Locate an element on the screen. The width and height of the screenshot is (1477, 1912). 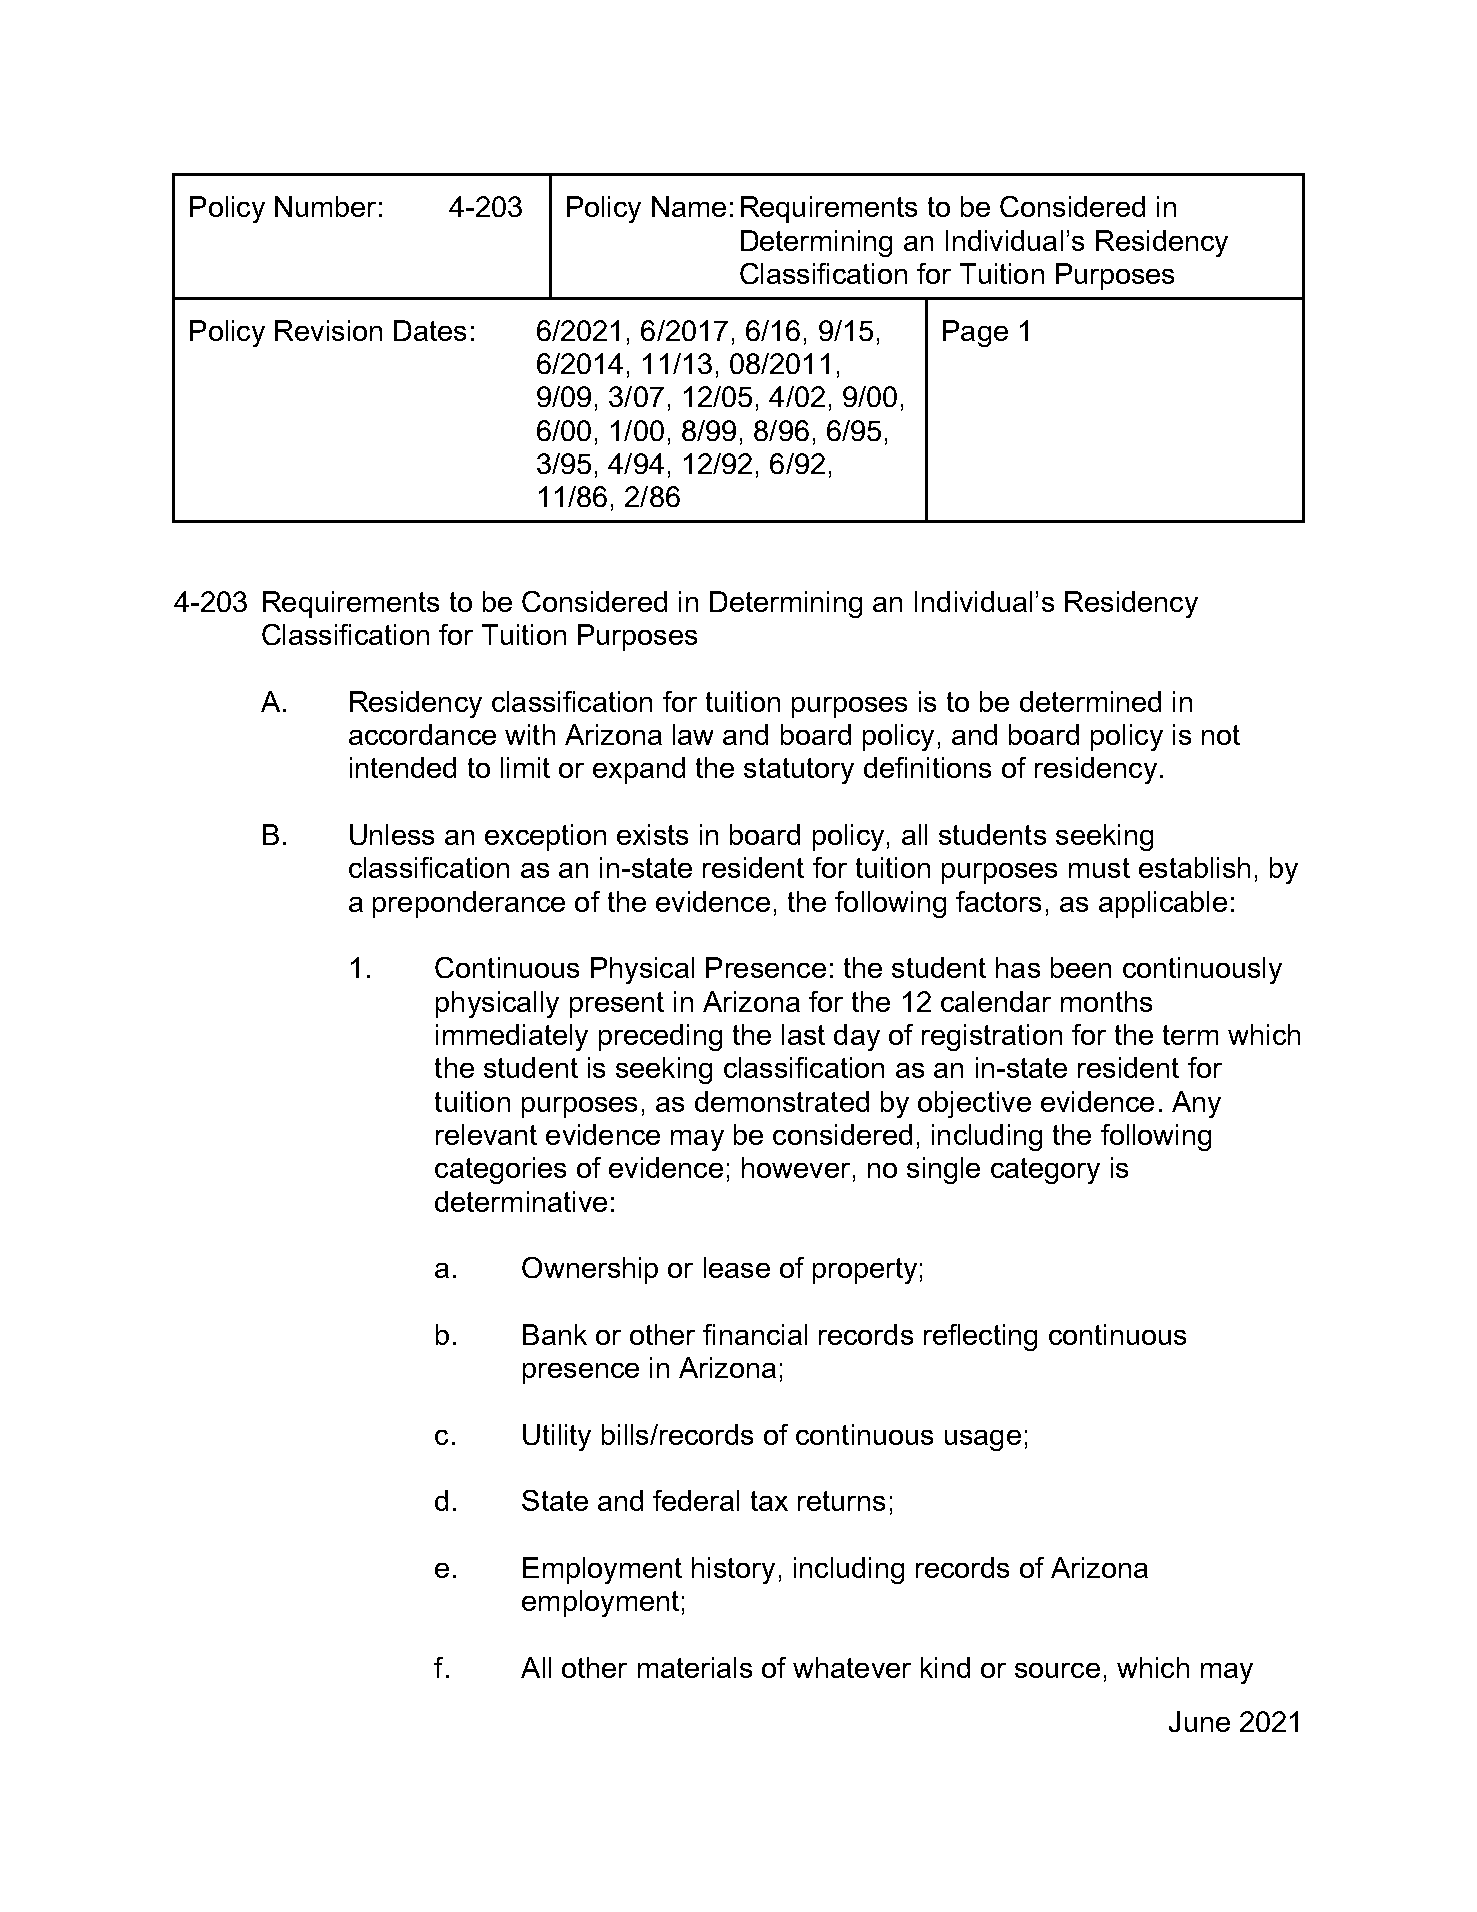
been is located at coordinates (1081, 967).
